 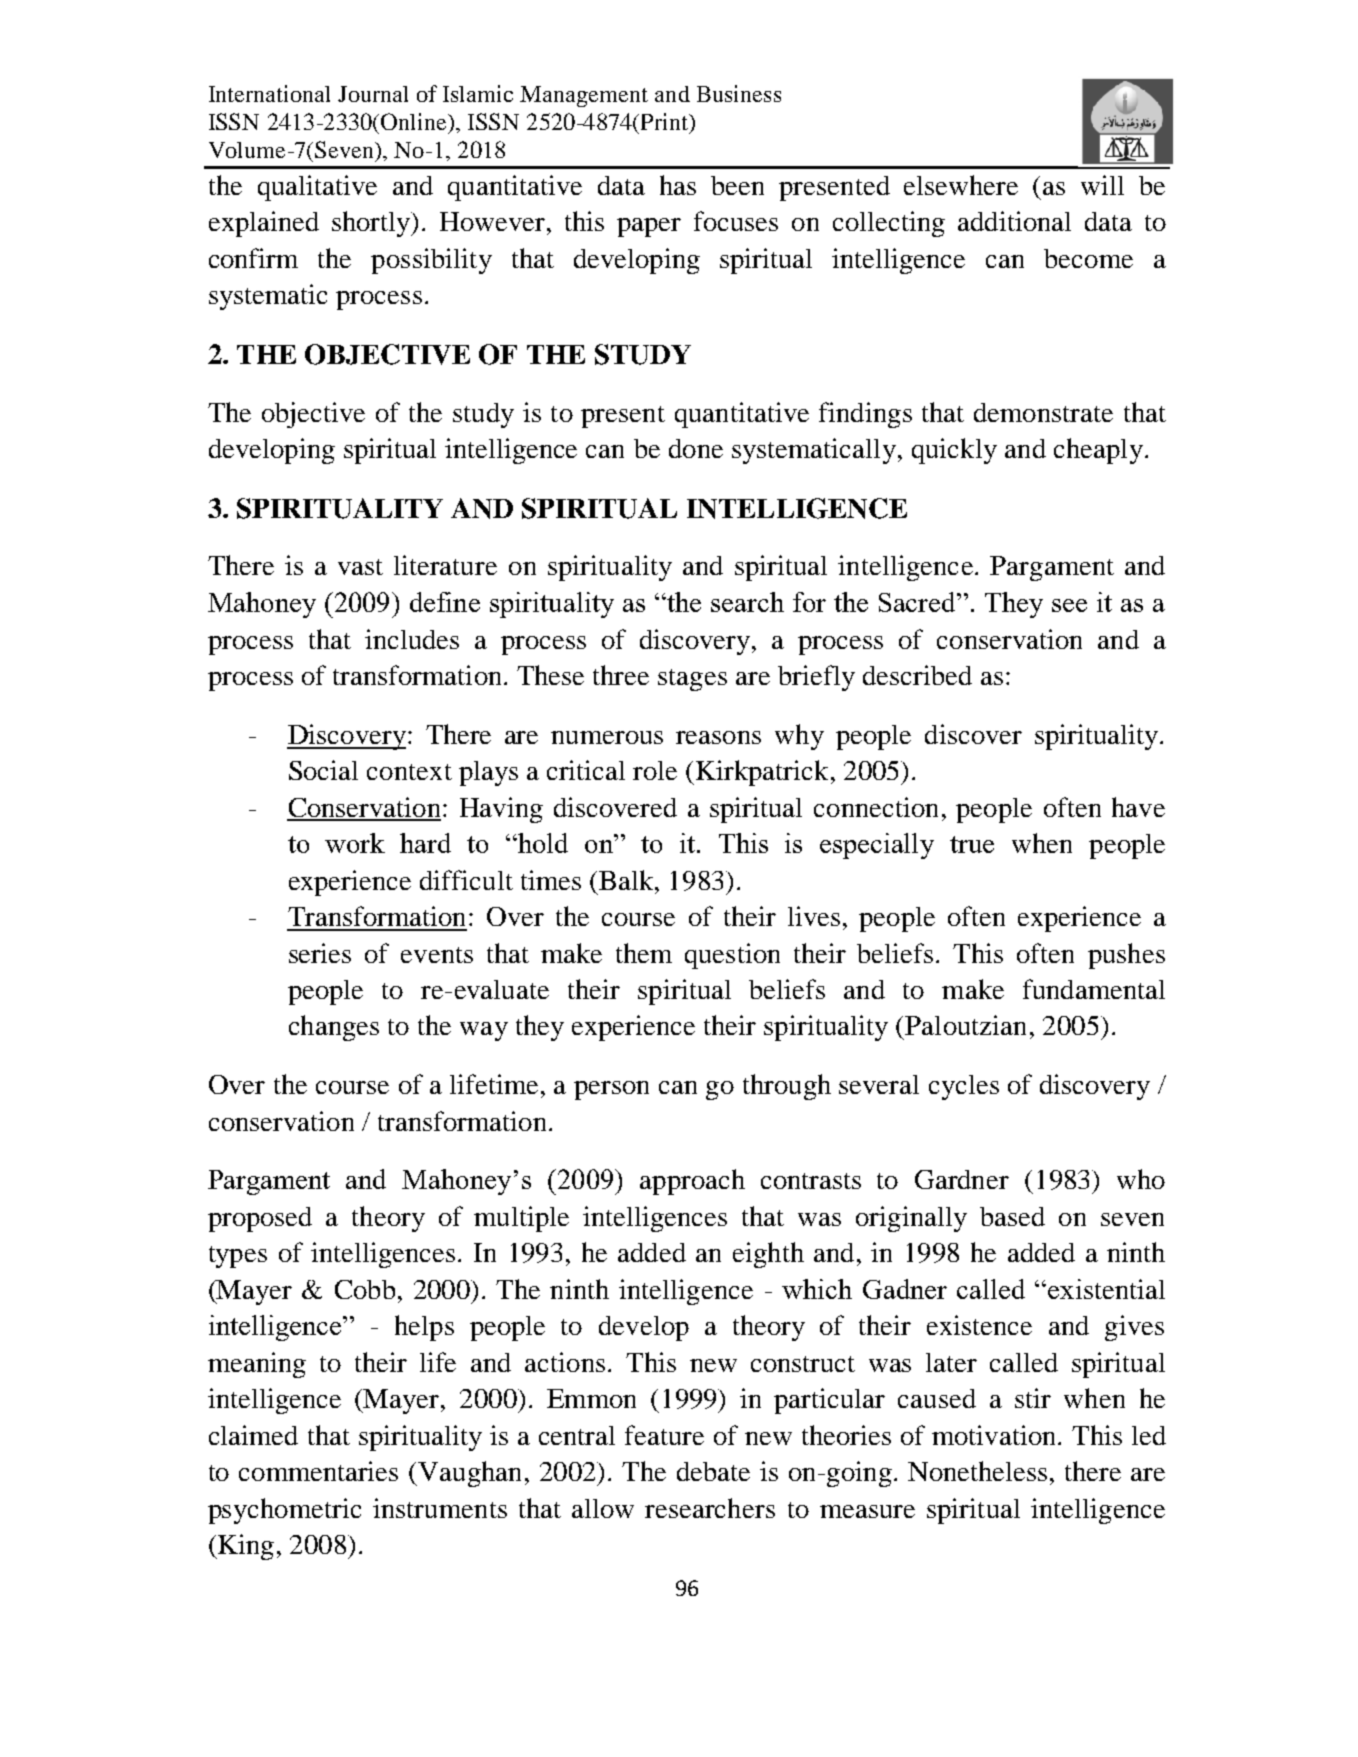 What do you see at coordinates (611, 1090) in the page?
I see `person` at bounding box center [611, 1090].
